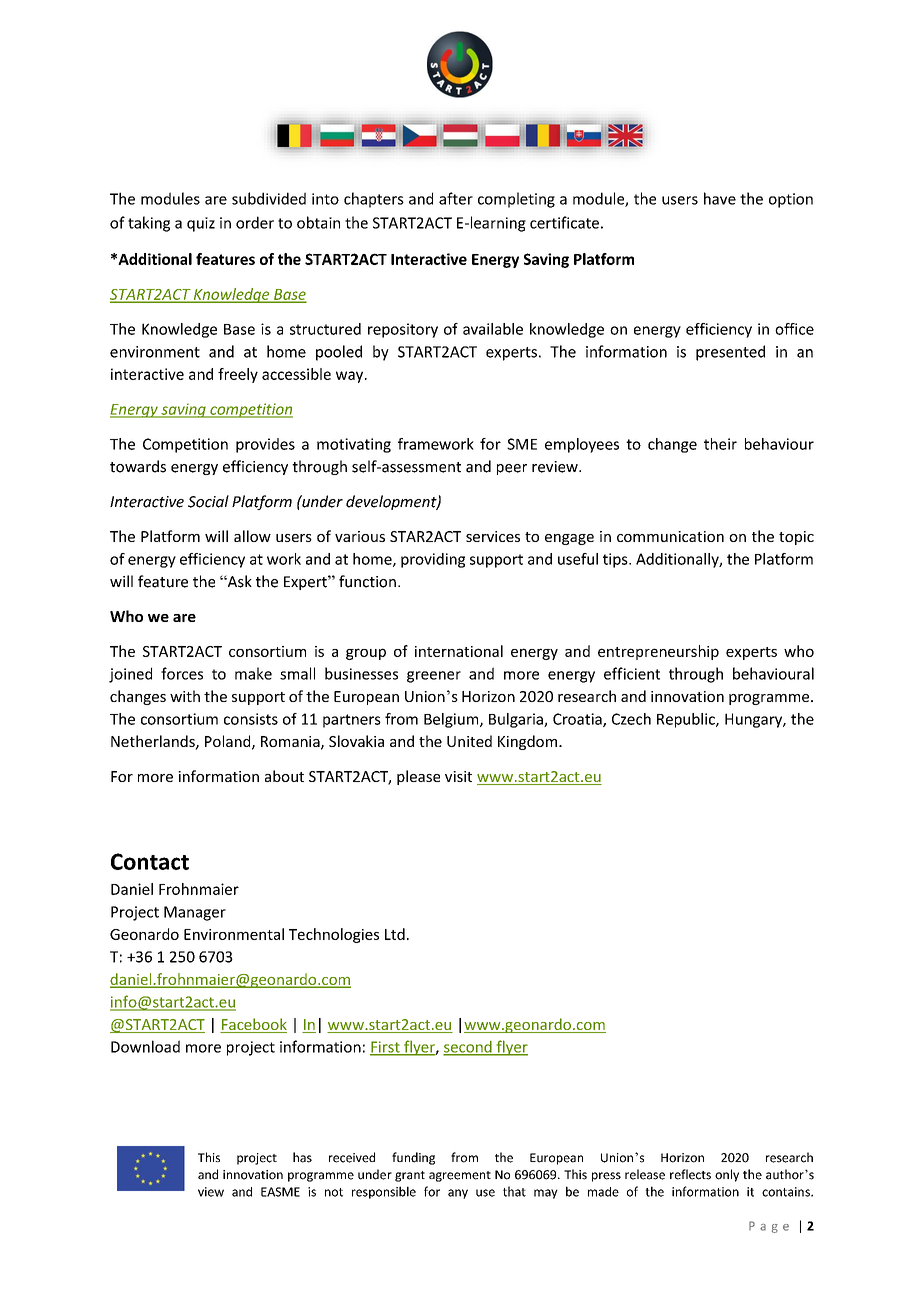 The height and width of the screenshot is (1308, 924). What do you see at coordinates (238, 375) in the screenshot?
I see `freely` at bounding box center [238, 375].
